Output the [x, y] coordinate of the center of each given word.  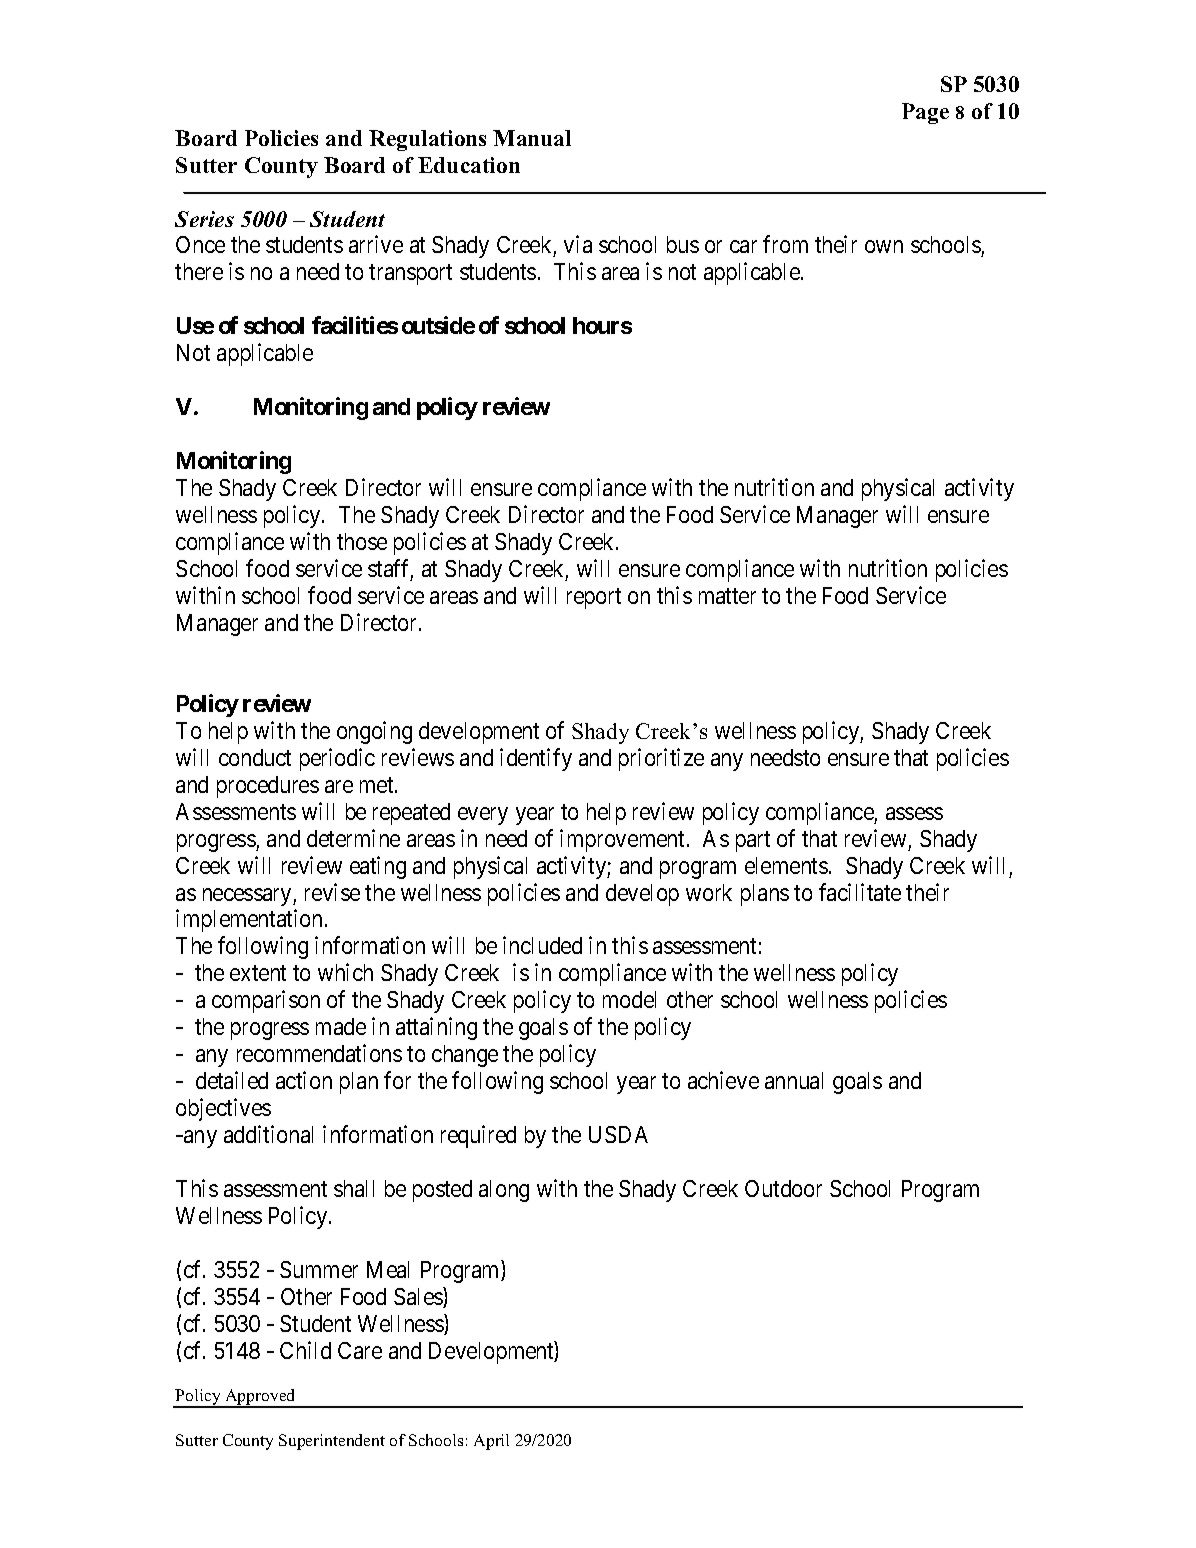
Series [204, 219]
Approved [260, 1398]
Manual [532, 138]
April [491, 1442]
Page [925, 113]
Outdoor [783, 1188]
